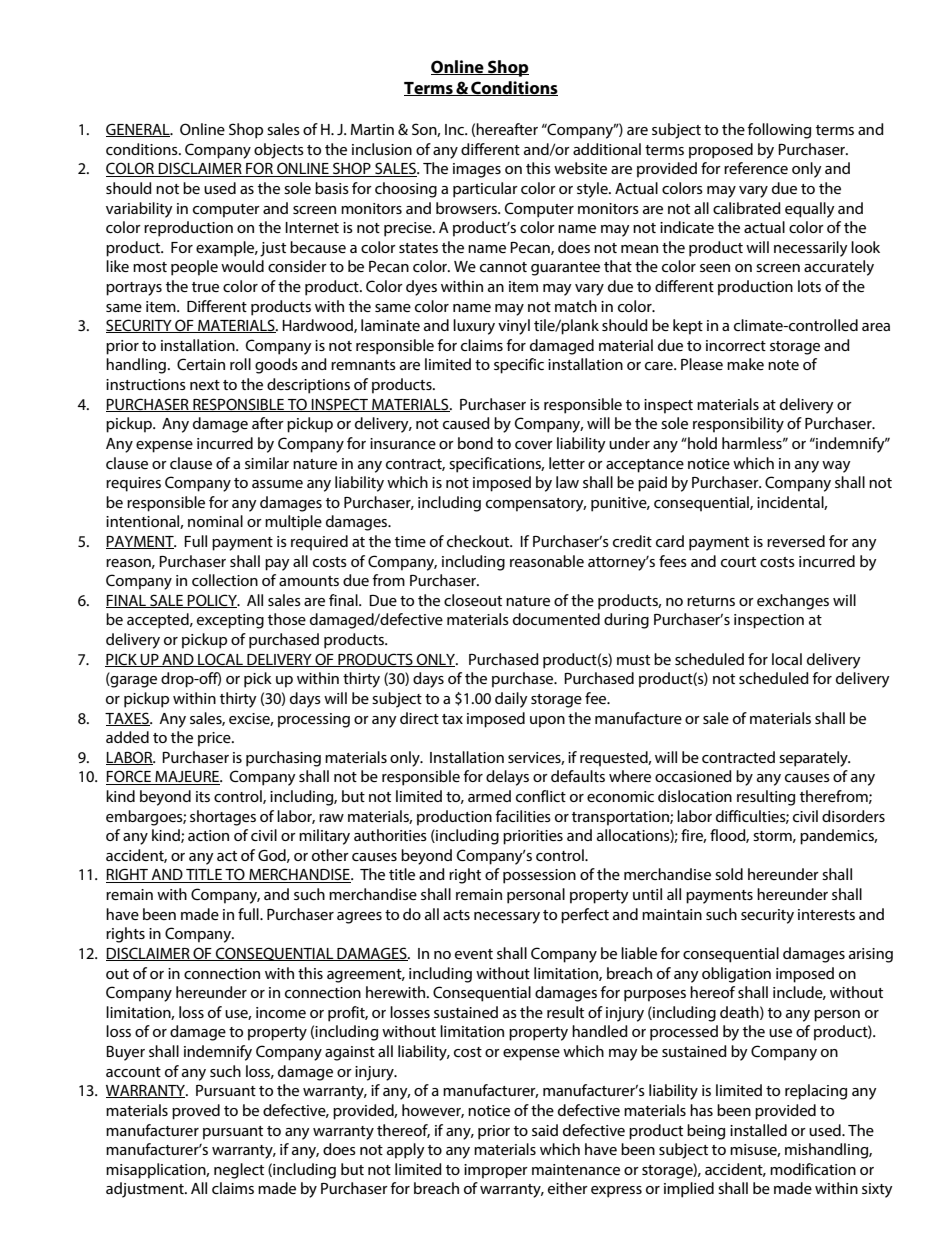  What do you see at coordinates (853, 816) in the screenshot?
I see `disorders` at bounding box center [853, 816].
